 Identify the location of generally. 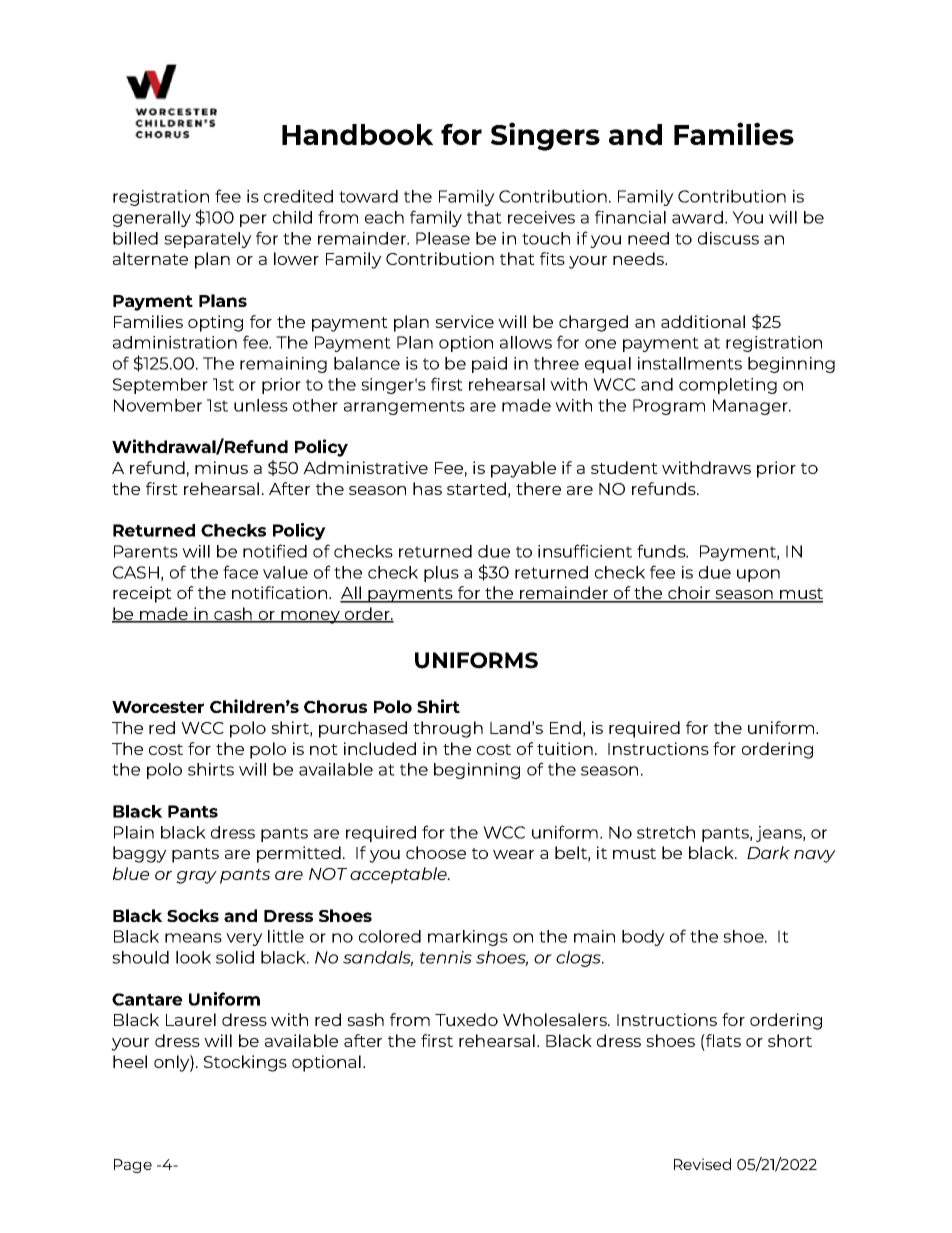
(152, 219).
